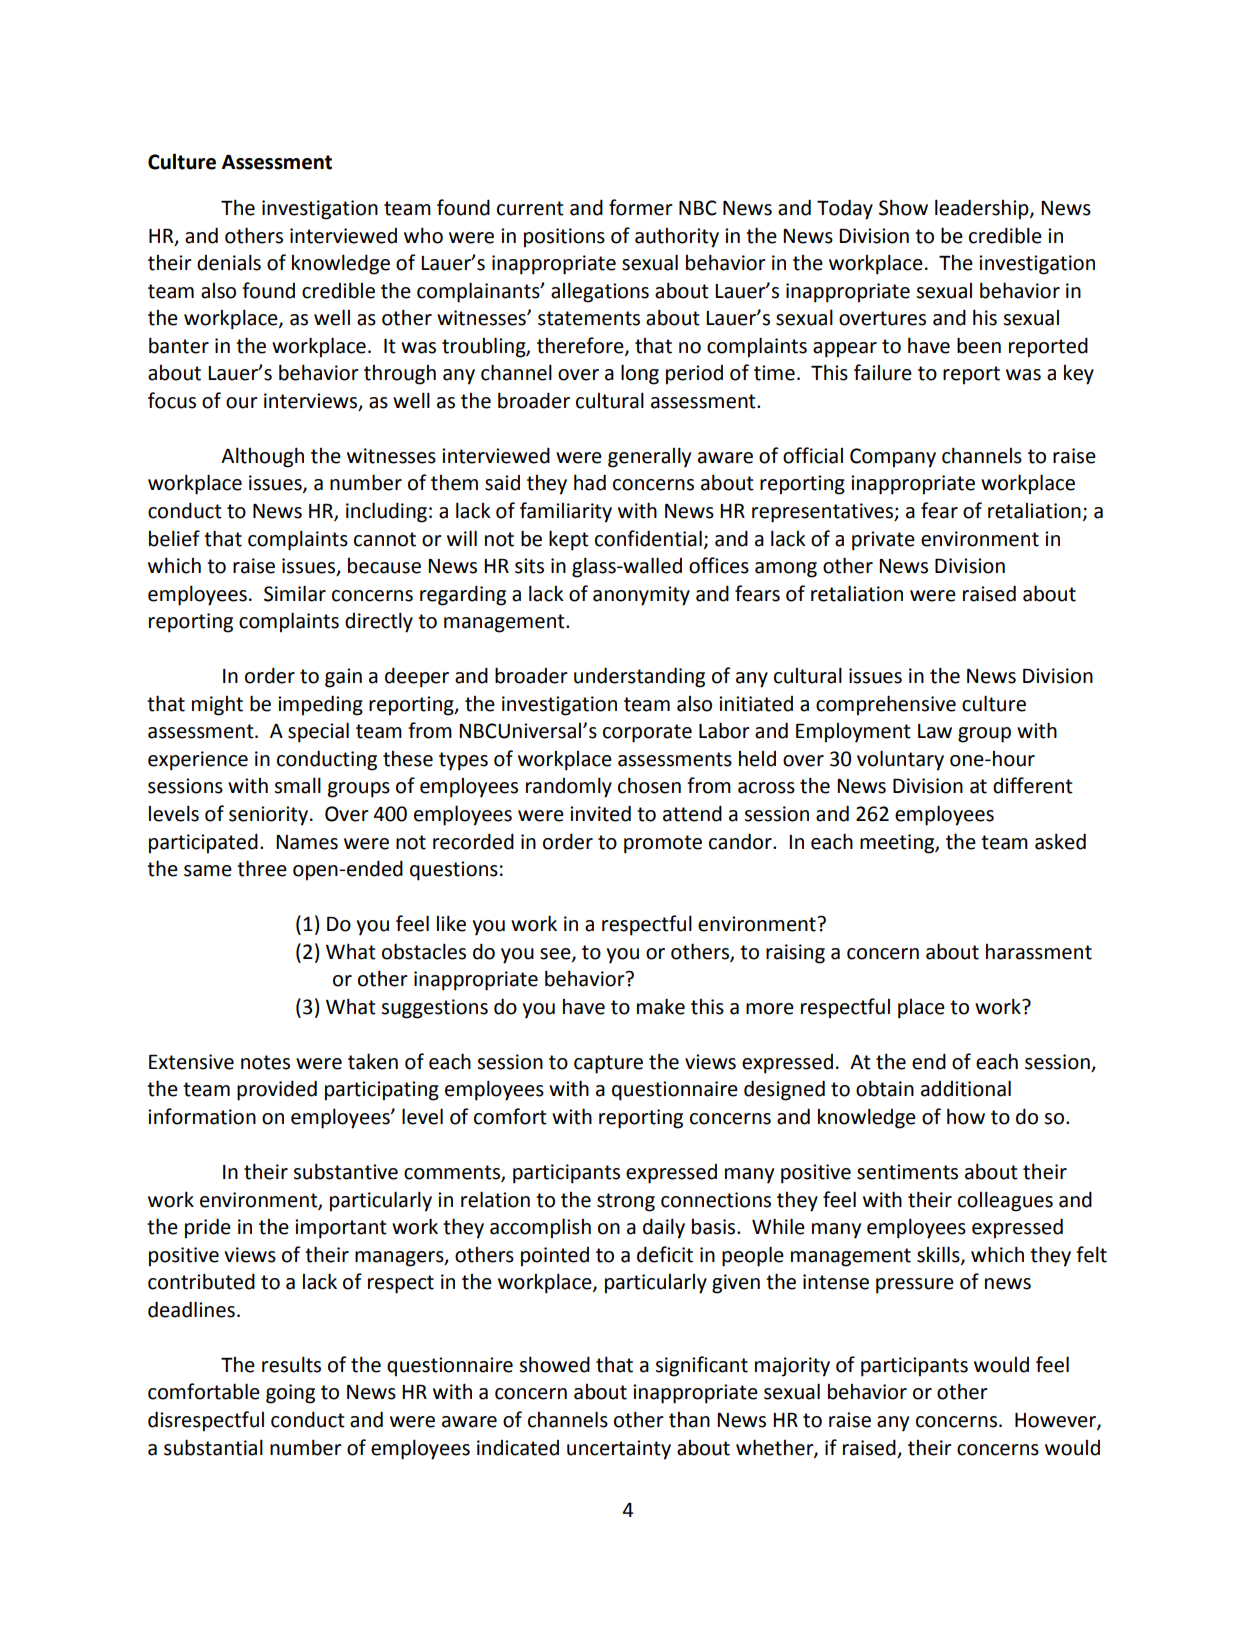  Describe the element at coordinates (290, 1394) in the screenshot. I see `going` at that location.
